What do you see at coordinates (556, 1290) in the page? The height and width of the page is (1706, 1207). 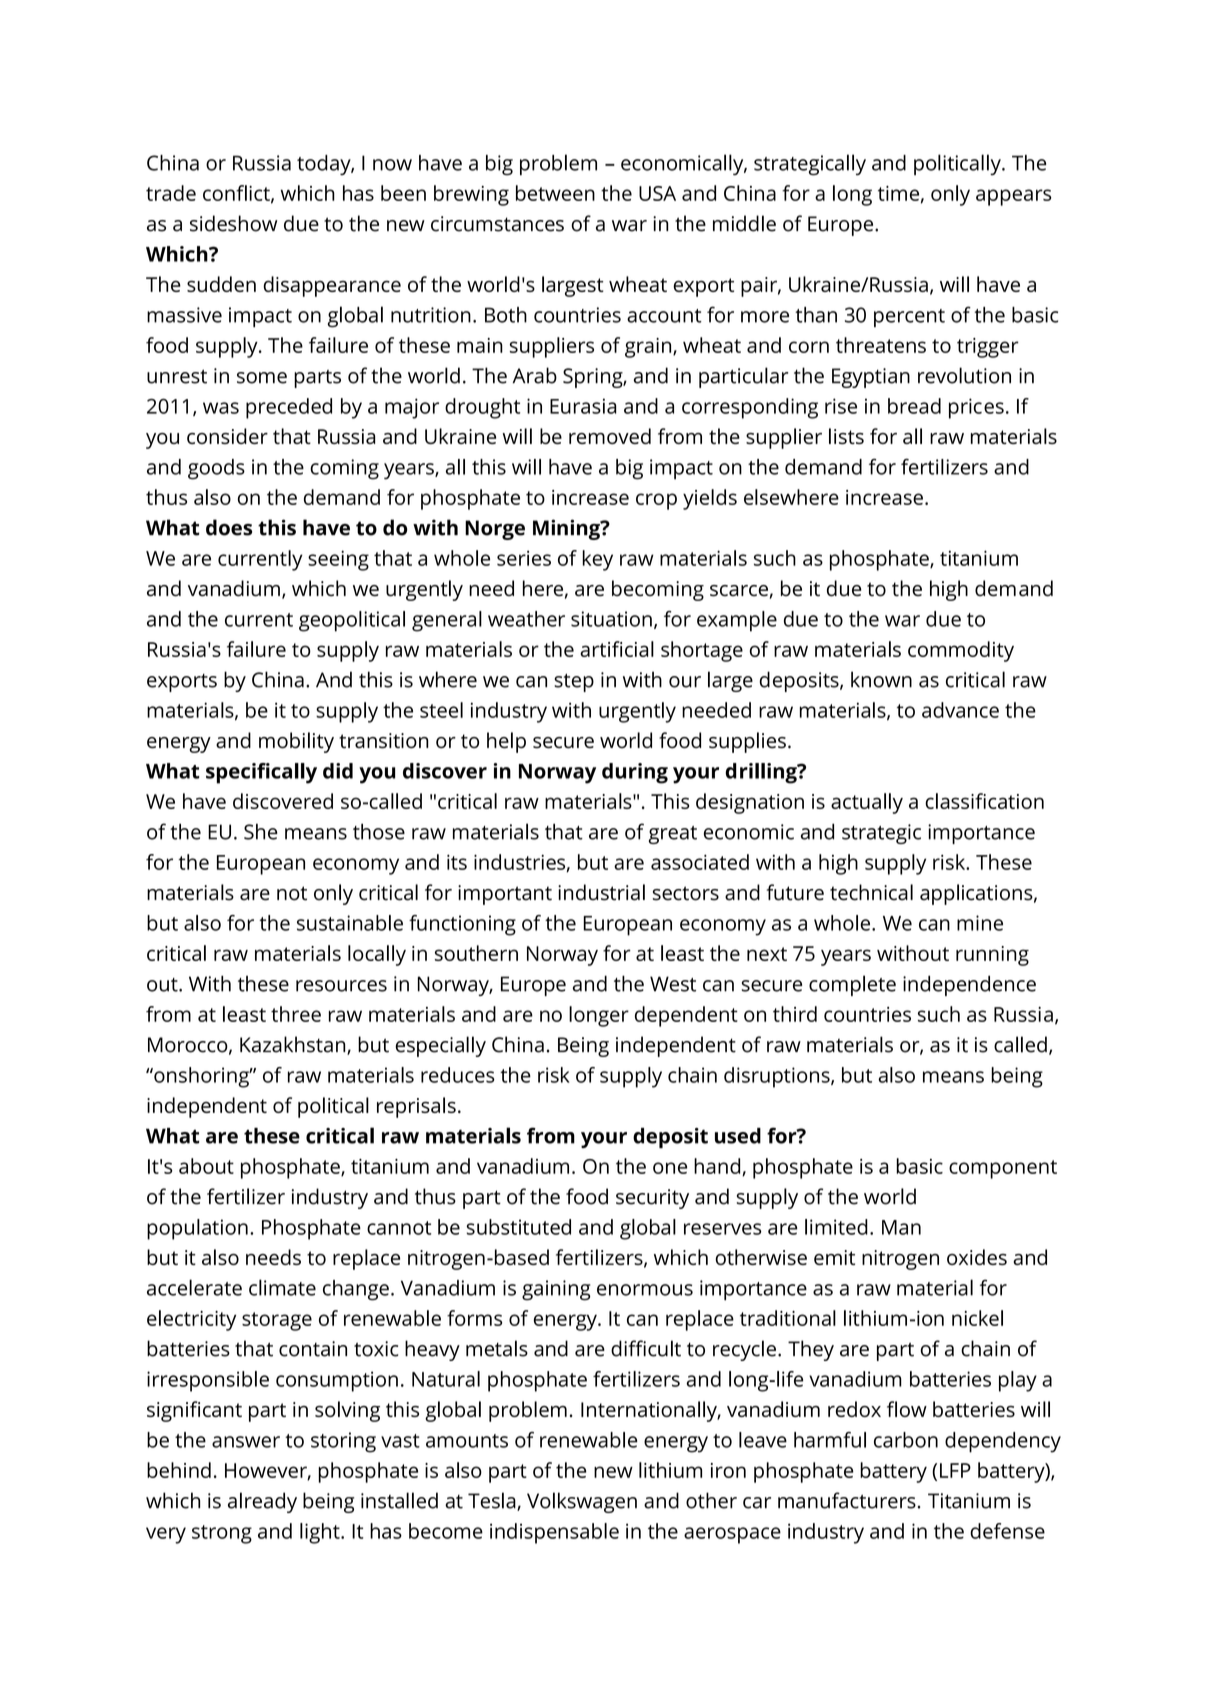 I see `gaining` at bounding box center [556, 1290].
